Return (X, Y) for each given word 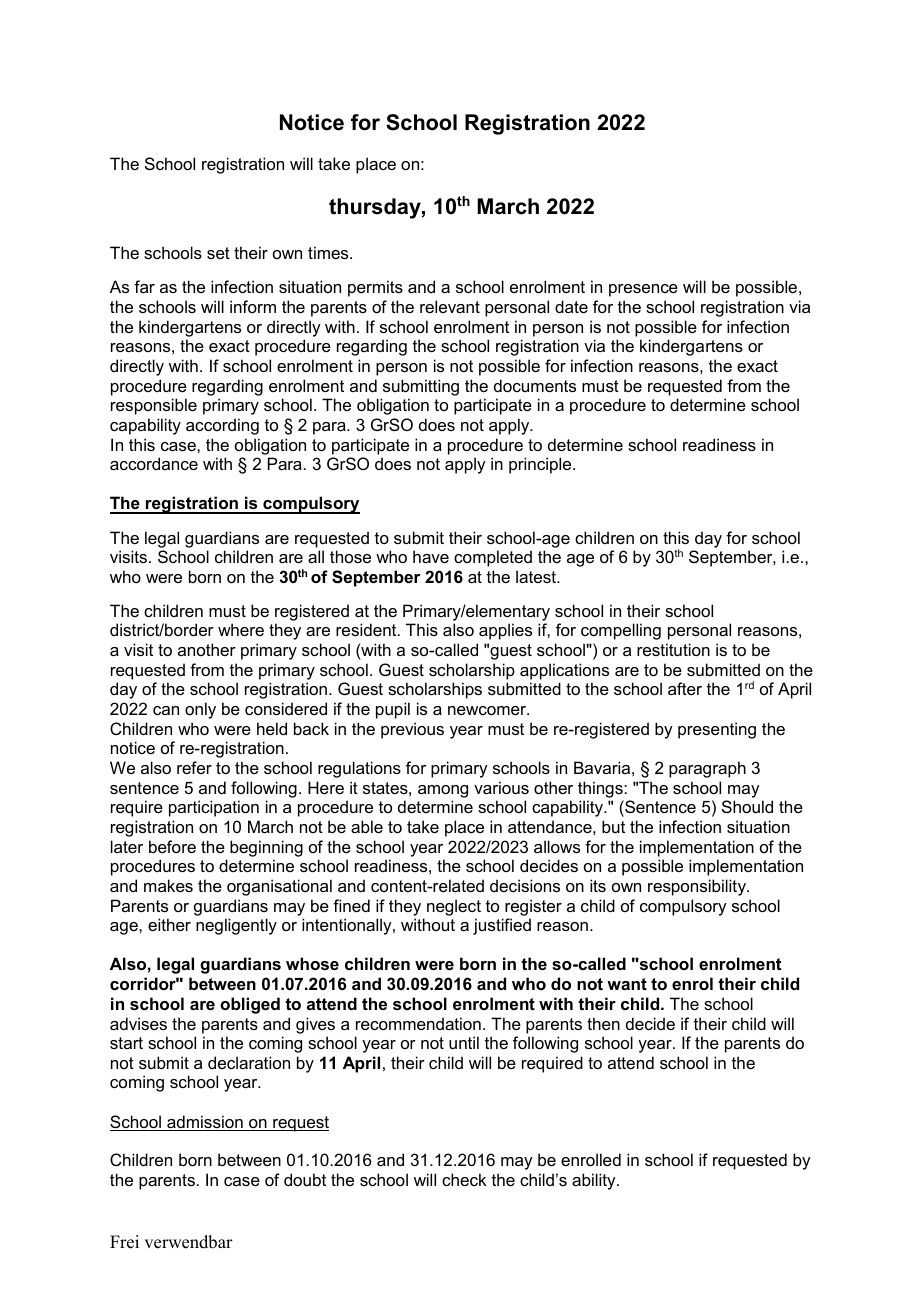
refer (194, 767)
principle (541, 465)
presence (643, 290)
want (627, 984)
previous (412, 730)
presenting (717, 730)
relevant (450, 306)
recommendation (418, 1023)
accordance (154, 463)
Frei (124, 1242)
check (464, 1179)
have (431, 556)
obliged (250, 1005)
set (218, 253)
